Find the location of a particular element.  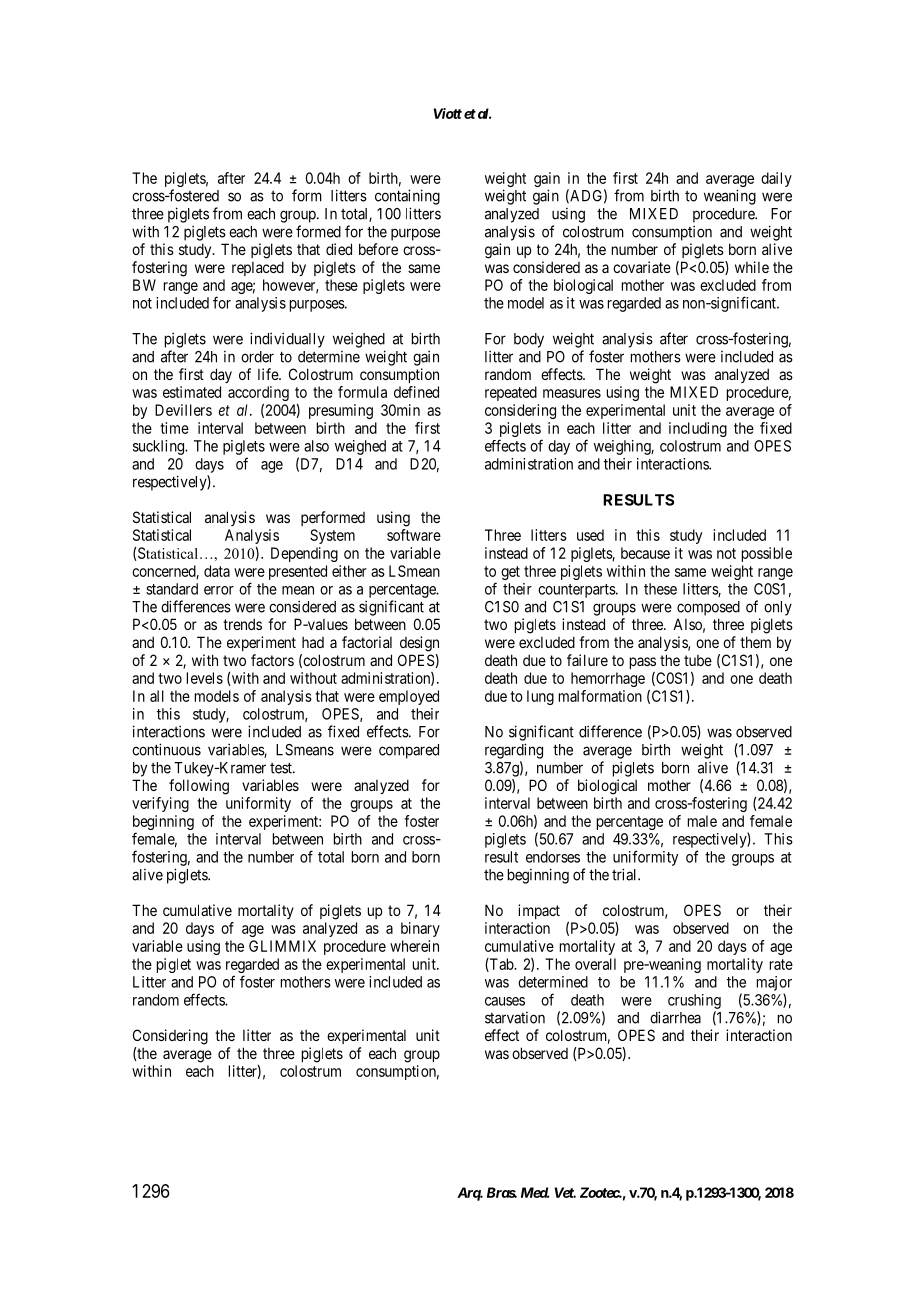

daily is located at coordinates (776, 179).
